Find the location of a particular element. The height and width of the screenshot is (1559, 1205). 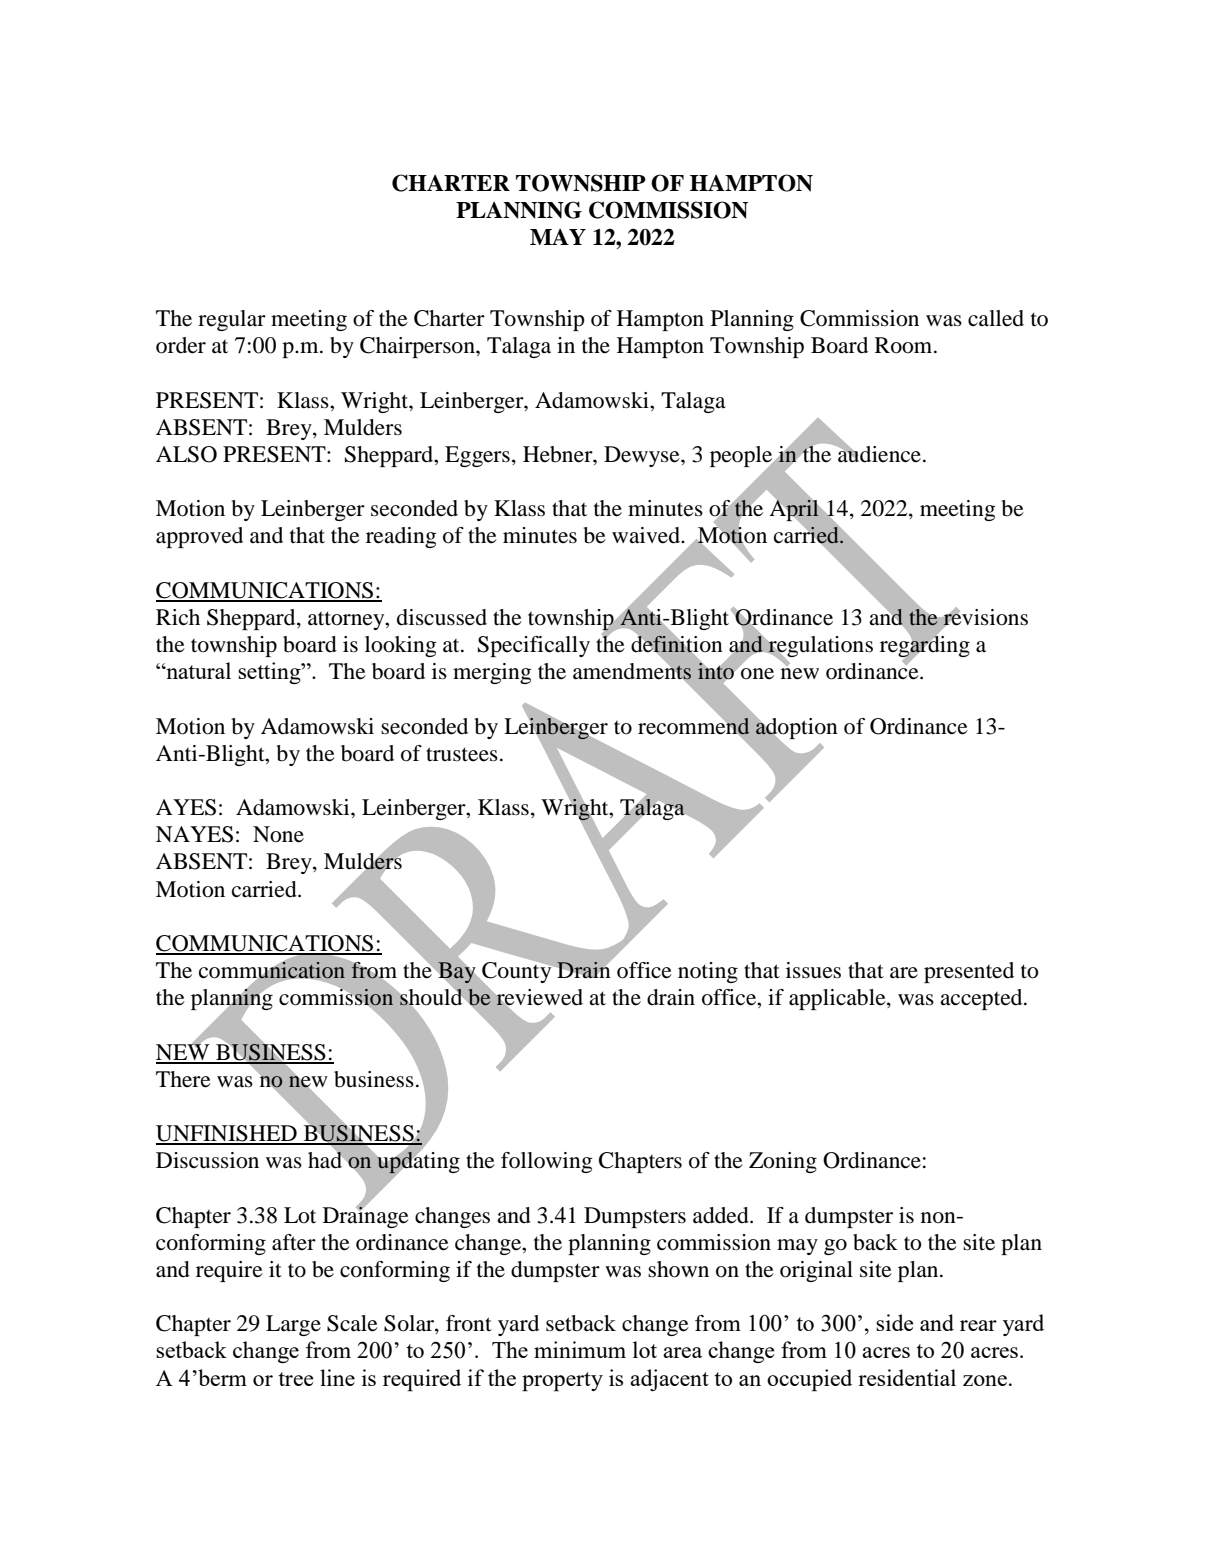

Chairperson is located at coordinates (418, 347).
